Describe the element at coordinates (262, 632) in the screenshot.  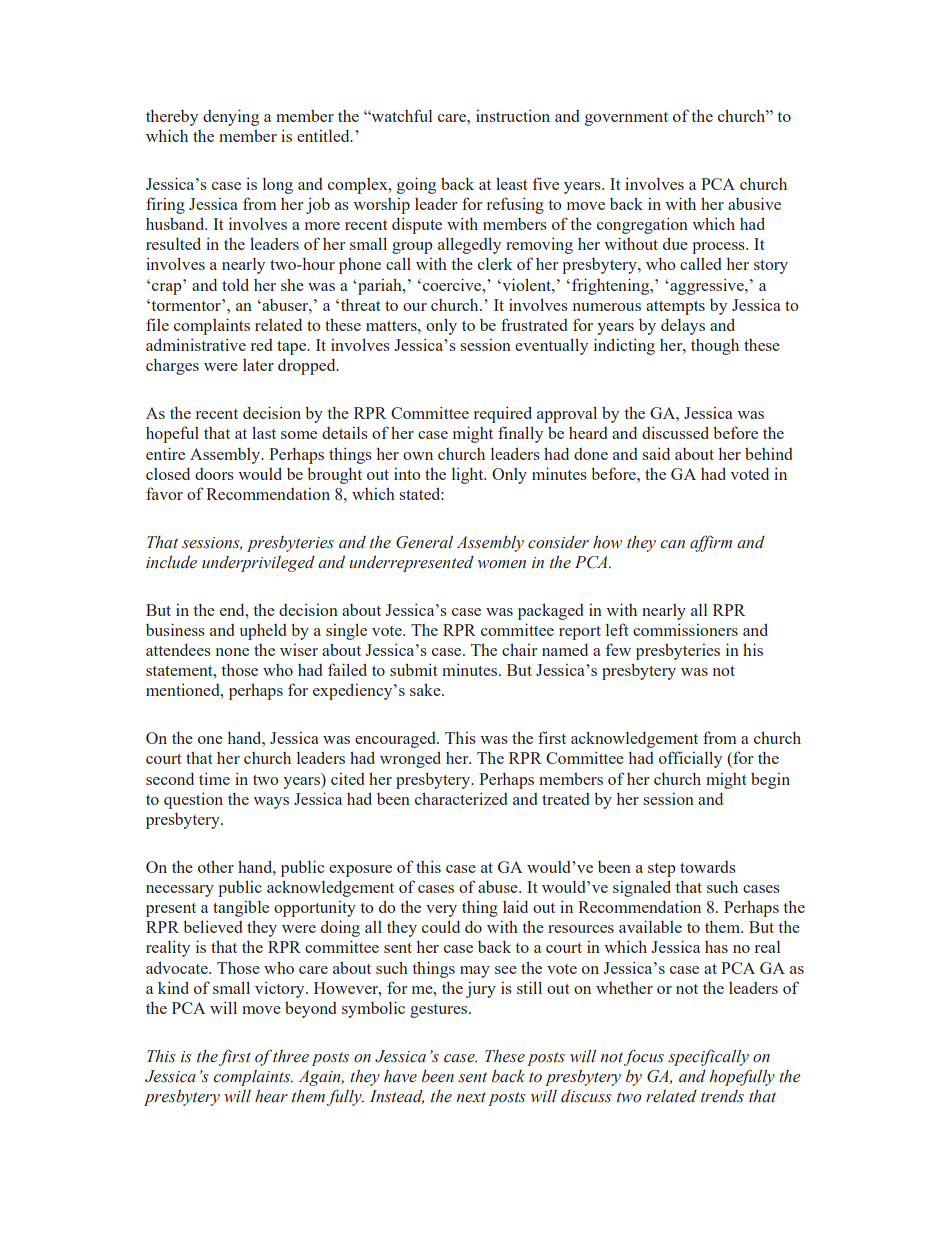
I see `upheld` at that location.
